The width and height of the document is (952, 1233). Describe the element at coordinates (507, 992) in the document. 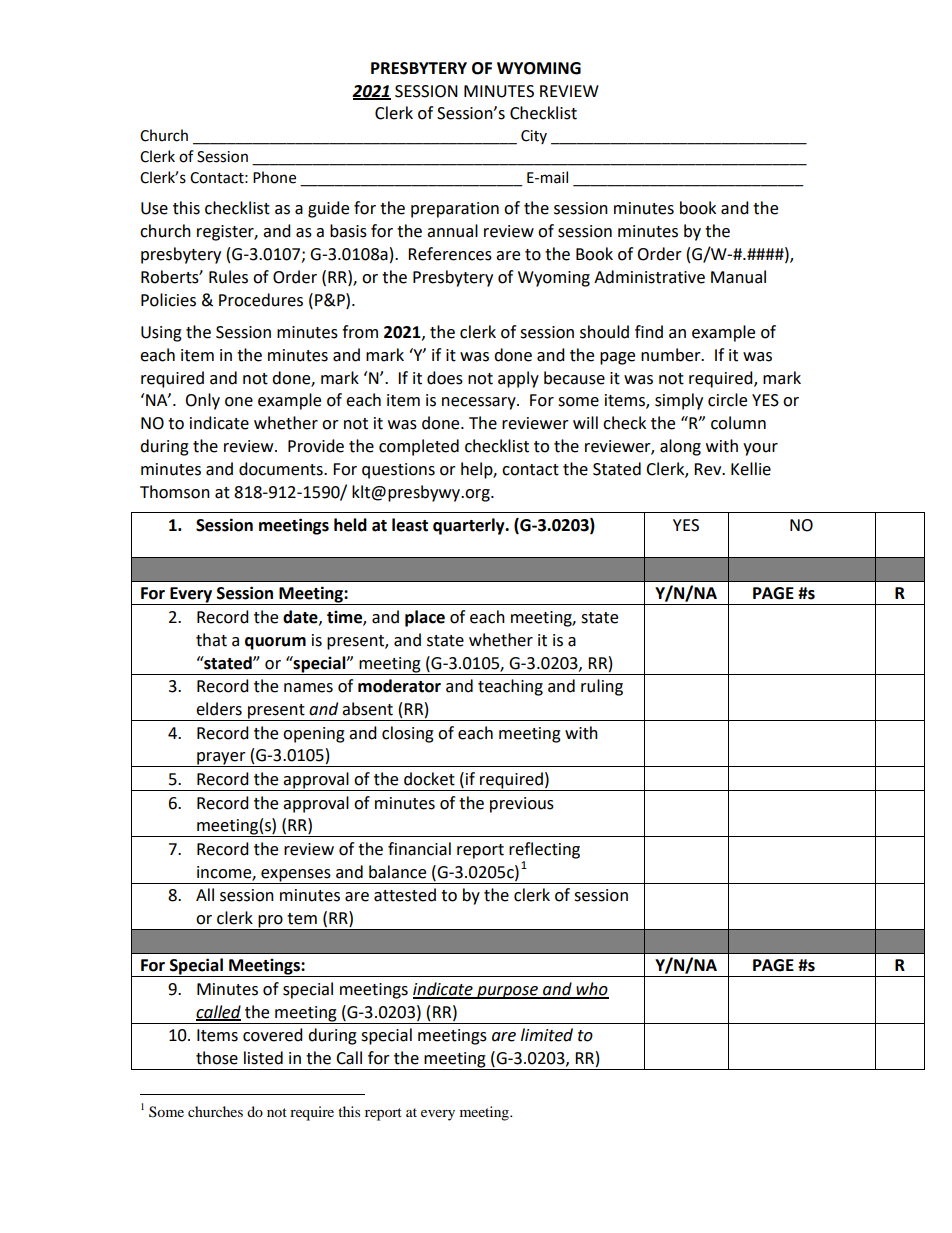

I see `purpose` at that location.
